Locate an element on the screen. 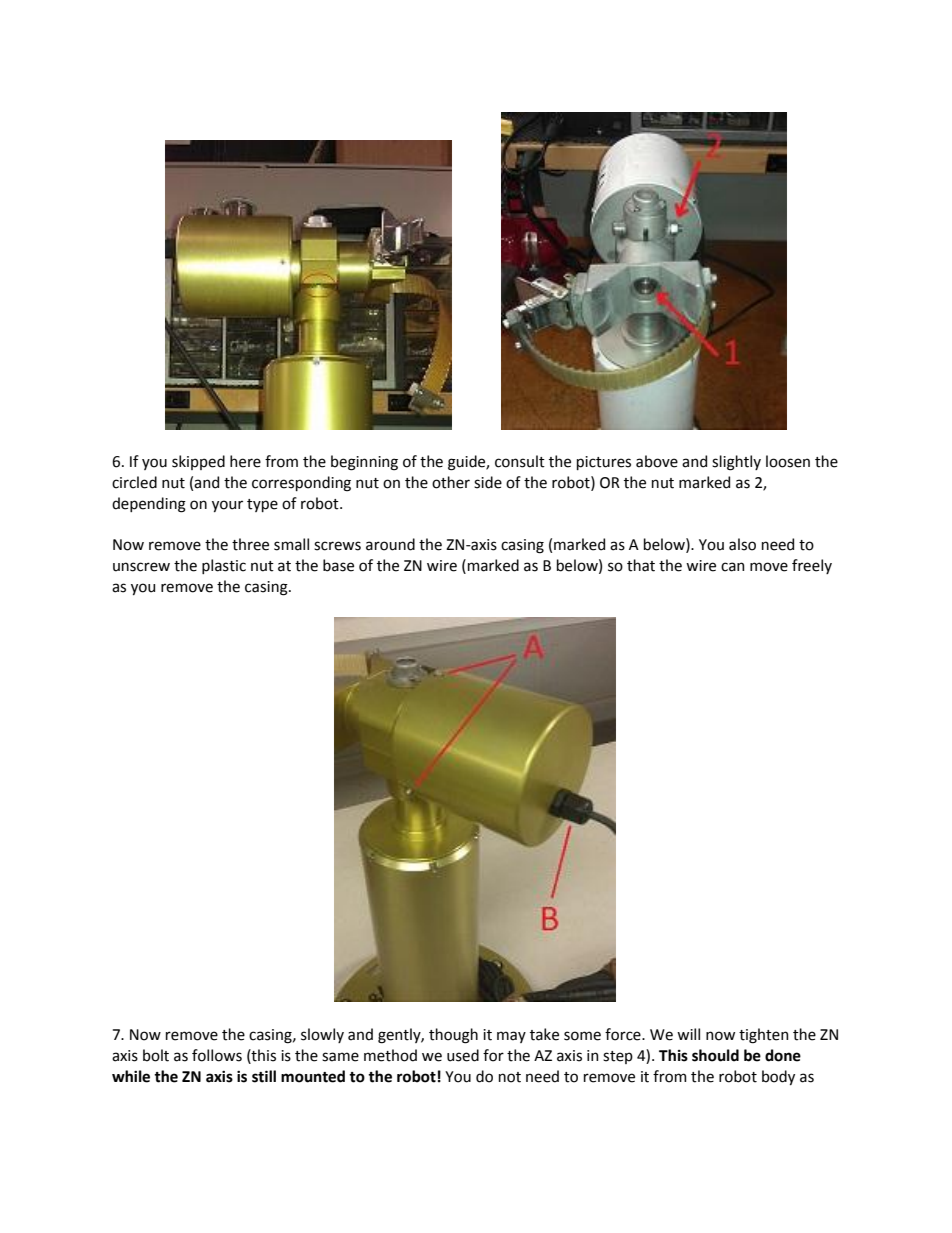 This screenshot has height=1233, width=952. skipped is located at coordinates (198, 462).
